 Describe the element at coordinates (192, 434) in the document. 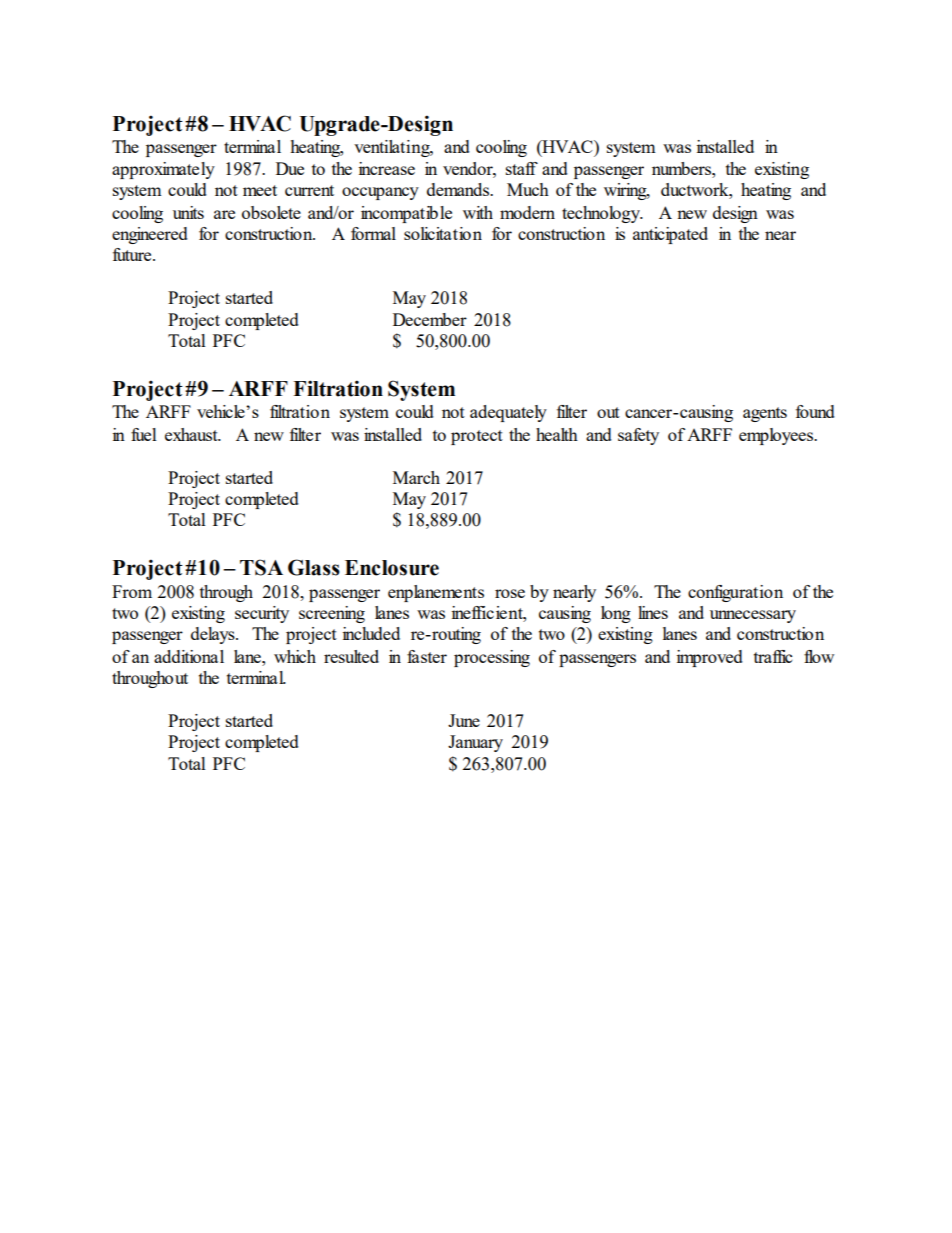

I see `exhaust` at that location.
